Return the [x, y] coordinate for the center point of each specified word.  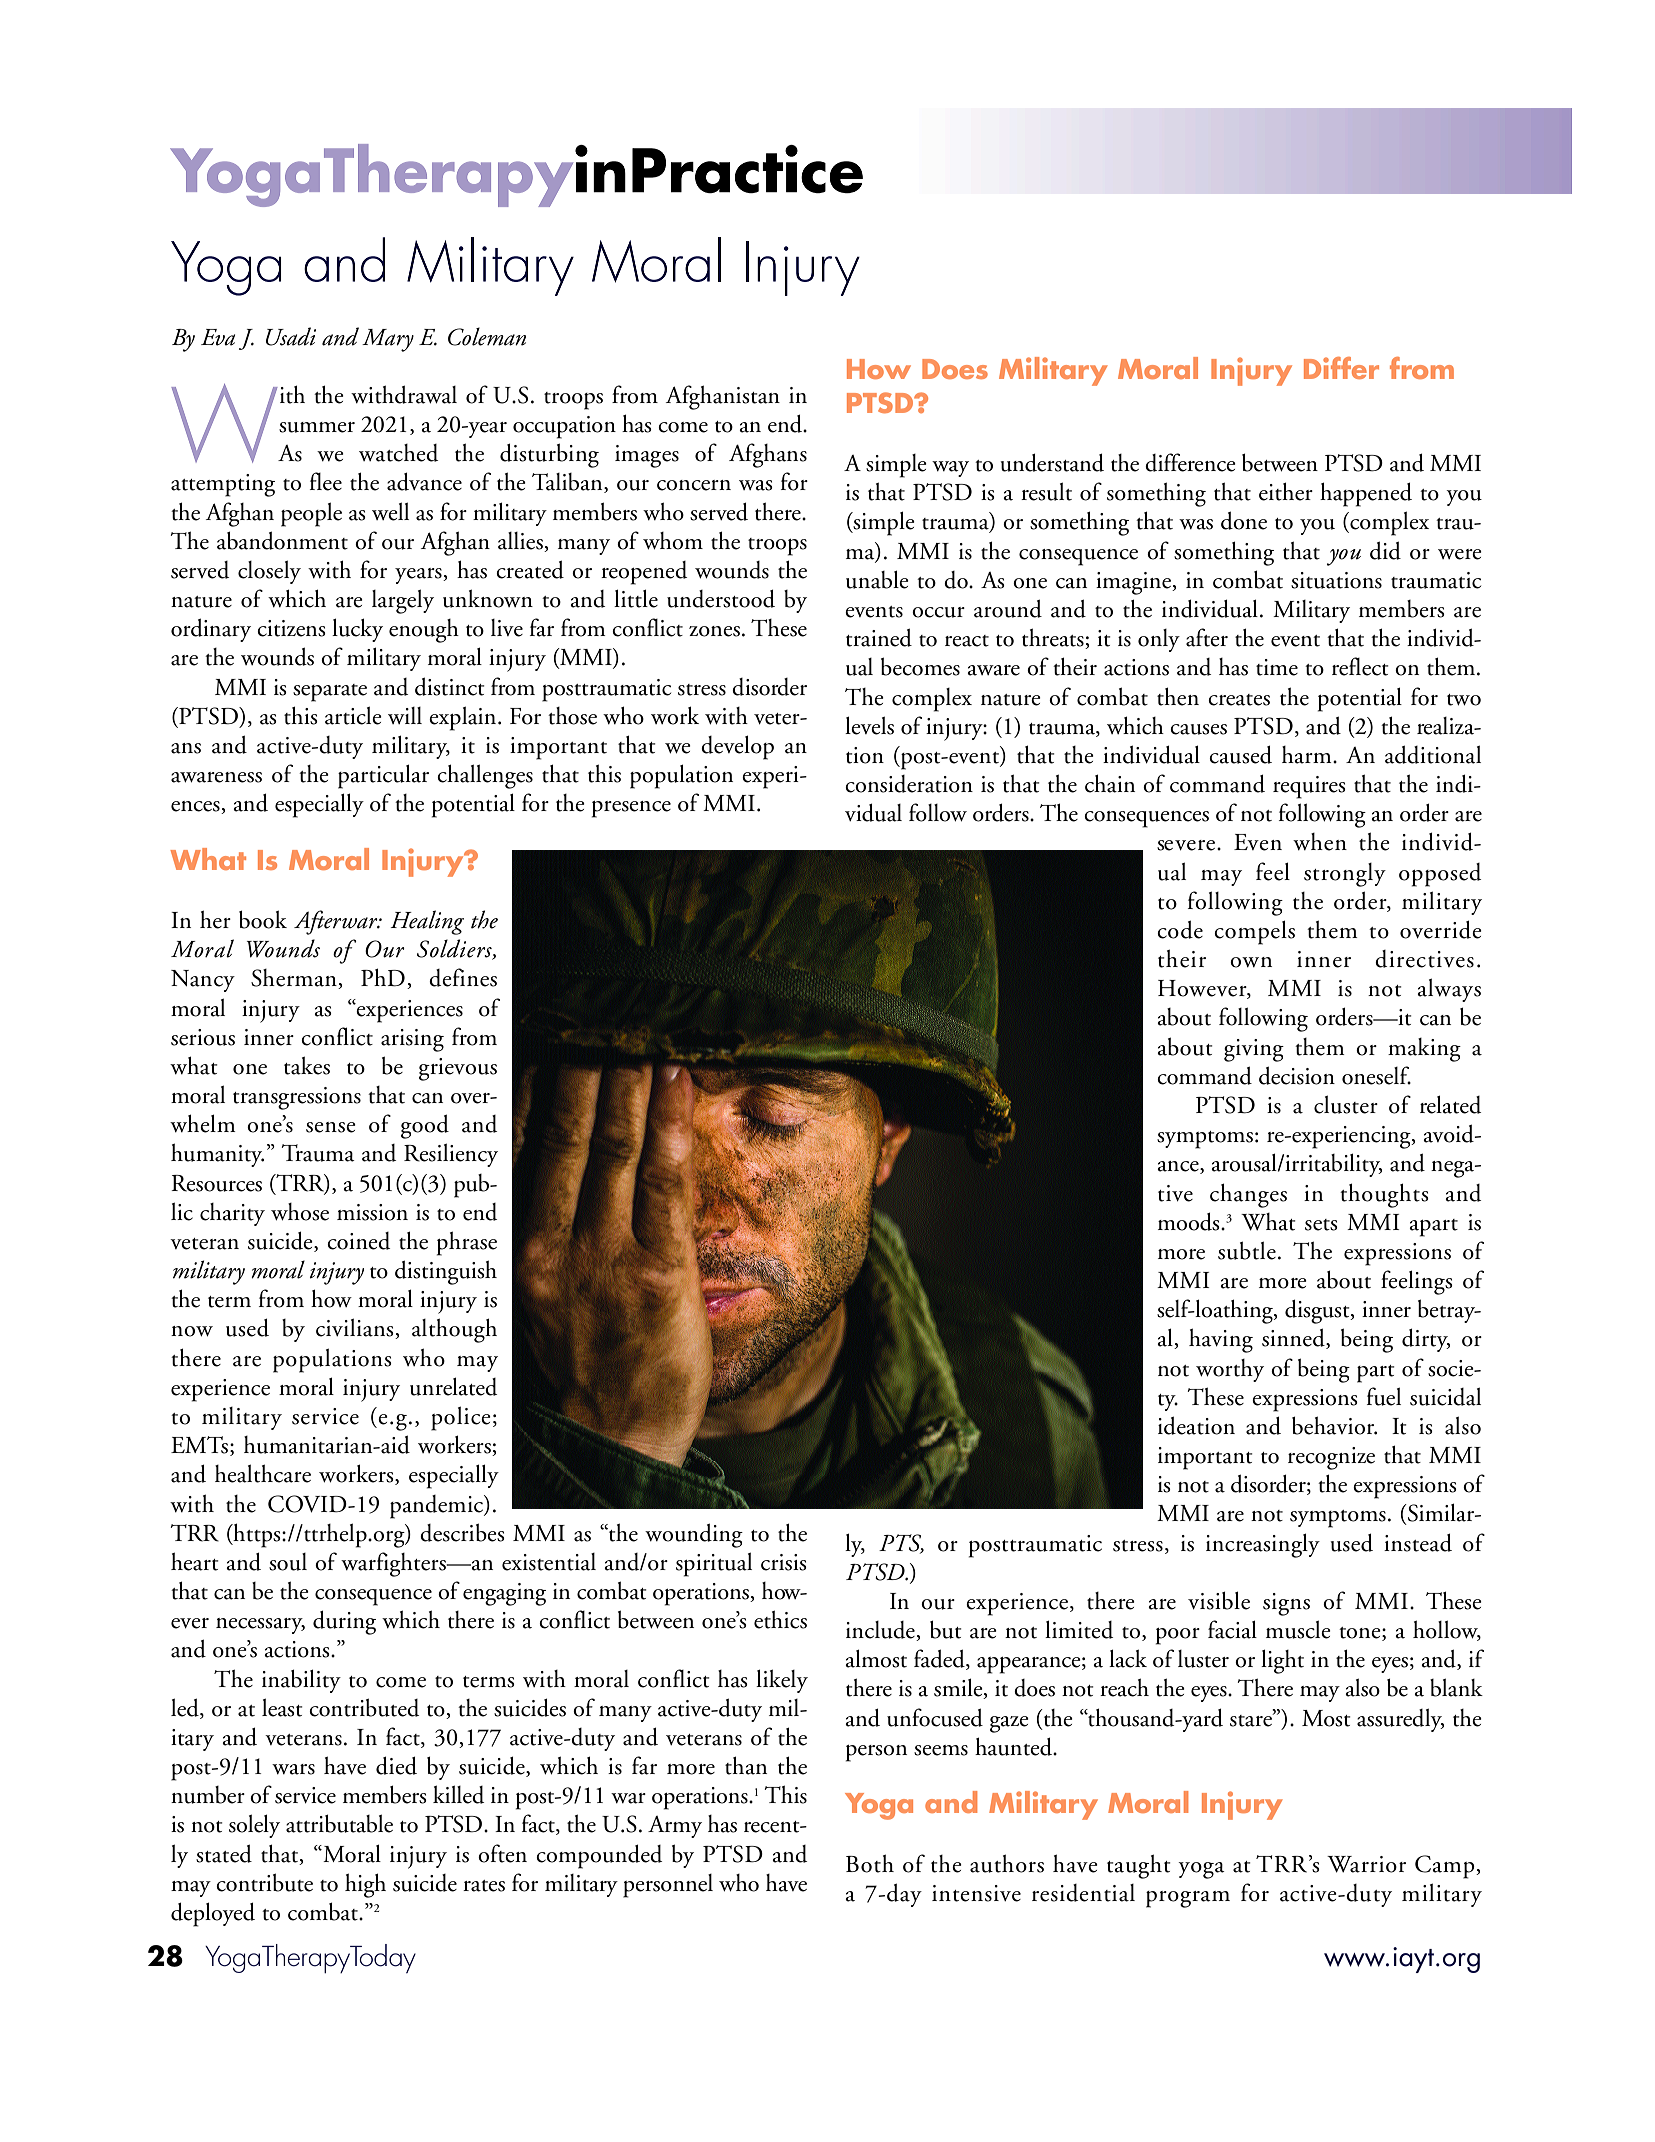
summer [317, 427]
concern [694, 485]
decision [1297, 1075]
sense [331, 1127]
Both [870, 1863]
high [365, 1885]
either [1286, 491]
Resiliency [451, 1155]
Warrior [1366, 1864]
